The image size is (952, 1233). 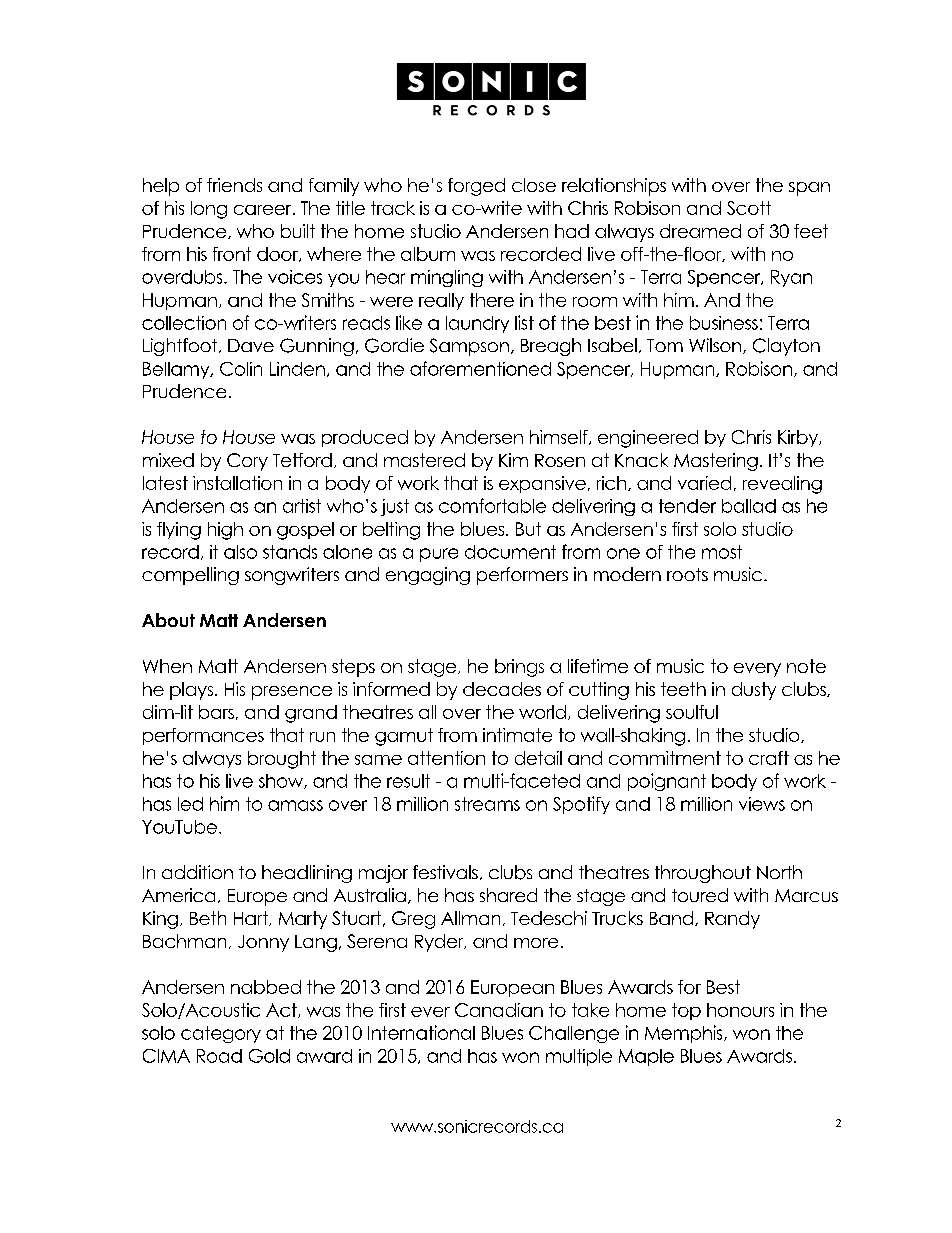 What do you see at coordinates (264, 210) in the screenshot?
I see `career` at bounding box center [264, 210].
